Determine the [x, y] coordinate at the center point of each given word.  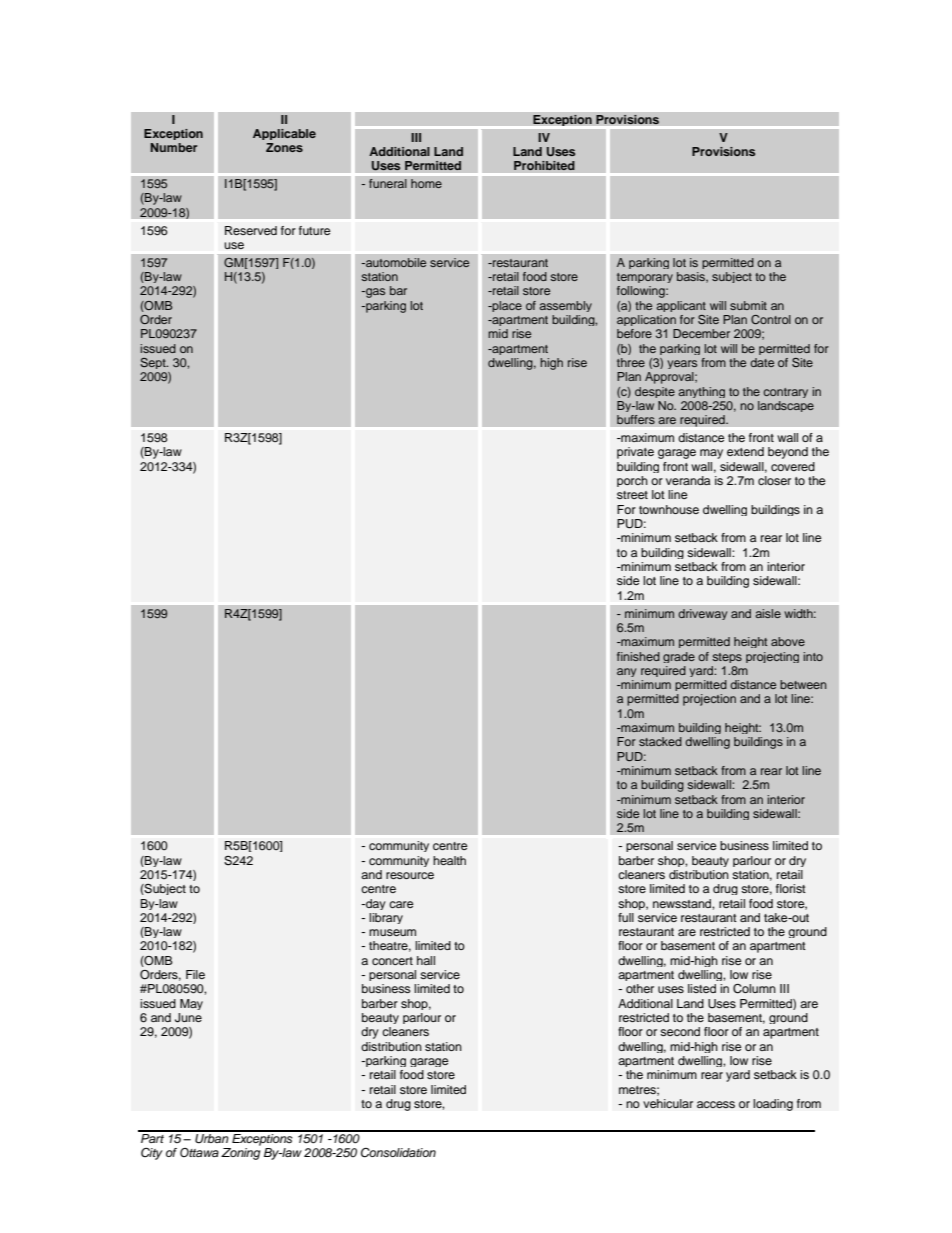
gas [374, 293]
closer [774, 480]
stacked [660, 741]
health [449, 860]
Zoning [240, 1154]
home [426, 183]
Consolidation [398, 1153]
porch [632, 481]
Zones [284, 147]
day [375, 904]
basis [692, 277]
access [716, 1104]
